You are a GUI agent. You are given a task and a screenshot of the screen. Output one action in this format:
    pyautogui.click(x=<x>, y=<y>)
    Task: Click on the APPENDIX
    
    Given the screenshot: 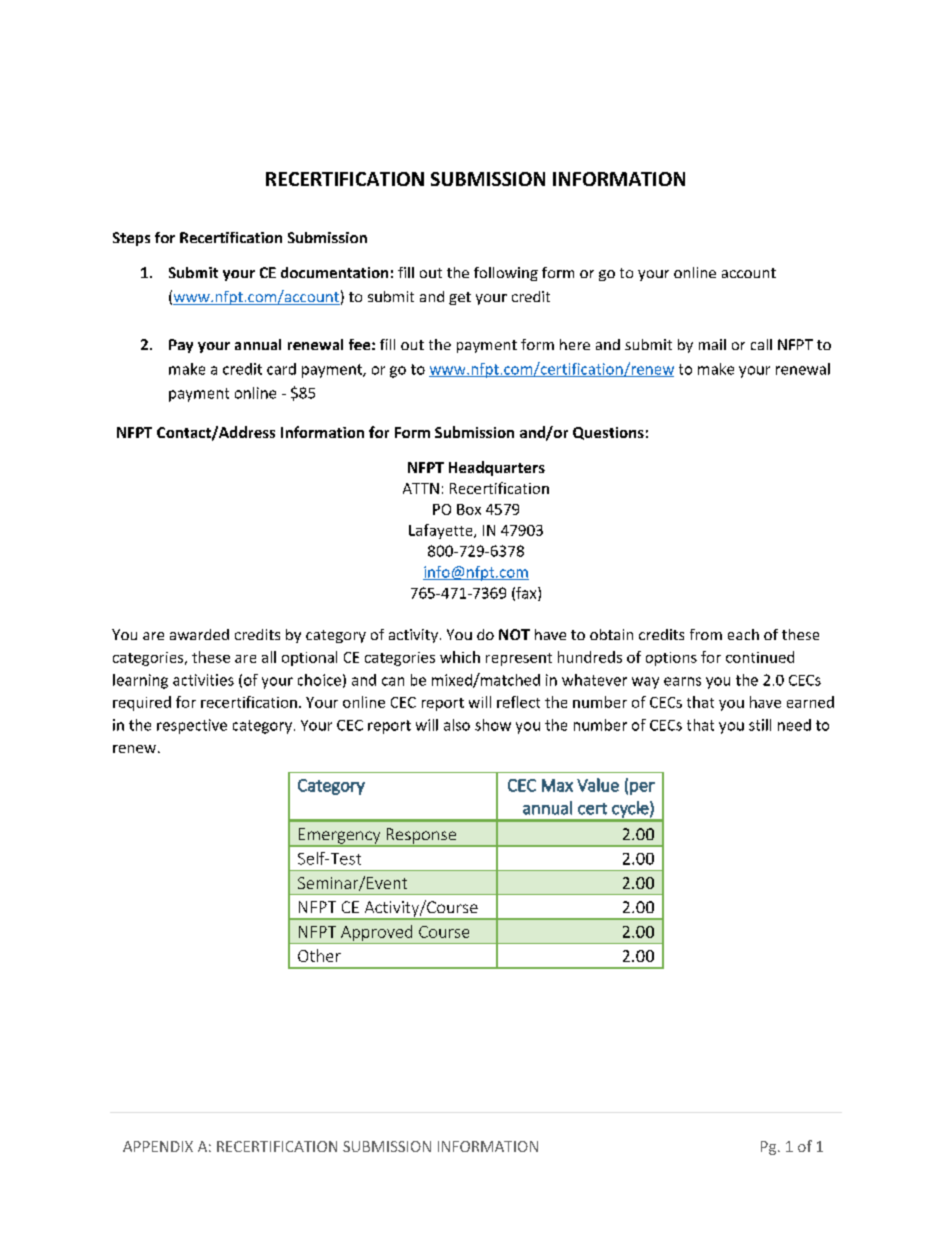 What is the action you would take?
    pyautogui.click(x=158, y=1146)
